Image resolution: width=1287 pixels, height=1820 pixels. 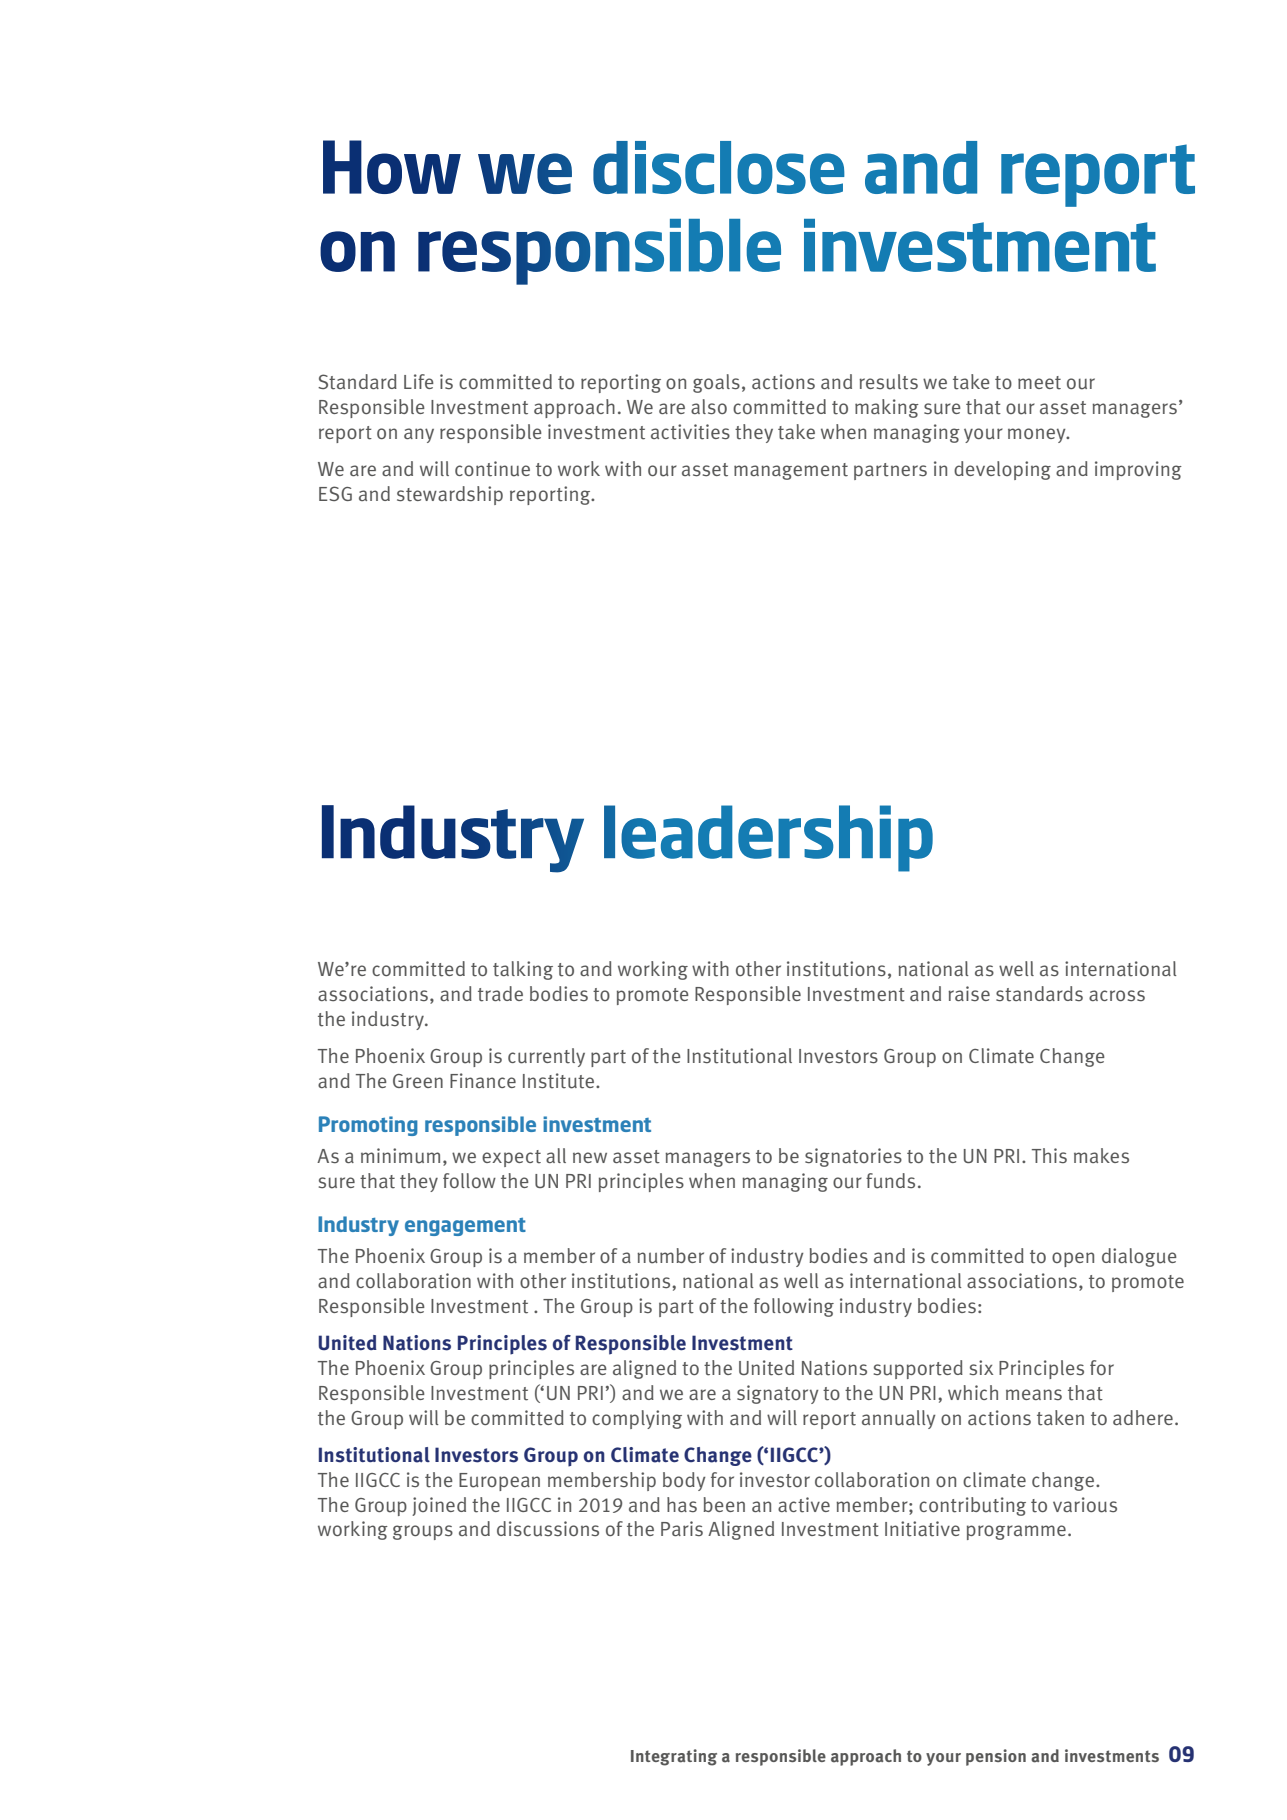 What do you see at coordinates (500, 994) in the image?
I see `trade` at bounding box center [500, 994].
